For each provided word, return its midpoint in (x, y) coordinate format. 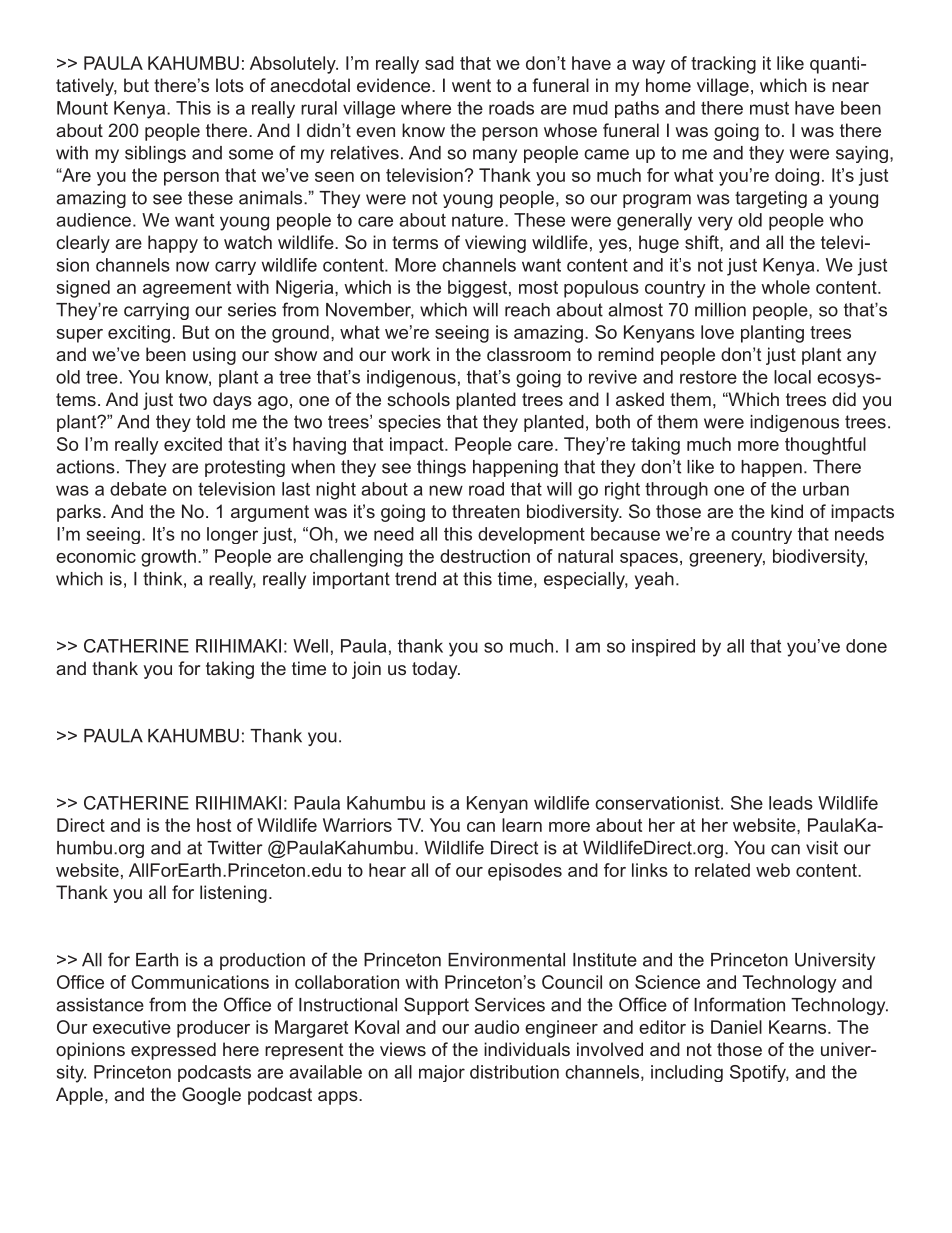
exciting (139, 334)
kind (787, 511)
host (214, 825)
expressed (173, 1051)
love (717, 332)
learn (522, 825)
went (471, 85)
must (769, 108)
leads (791, 803)
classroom (529, 354)
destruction (485, 556)
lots (230, 85)
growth (168, 558)
